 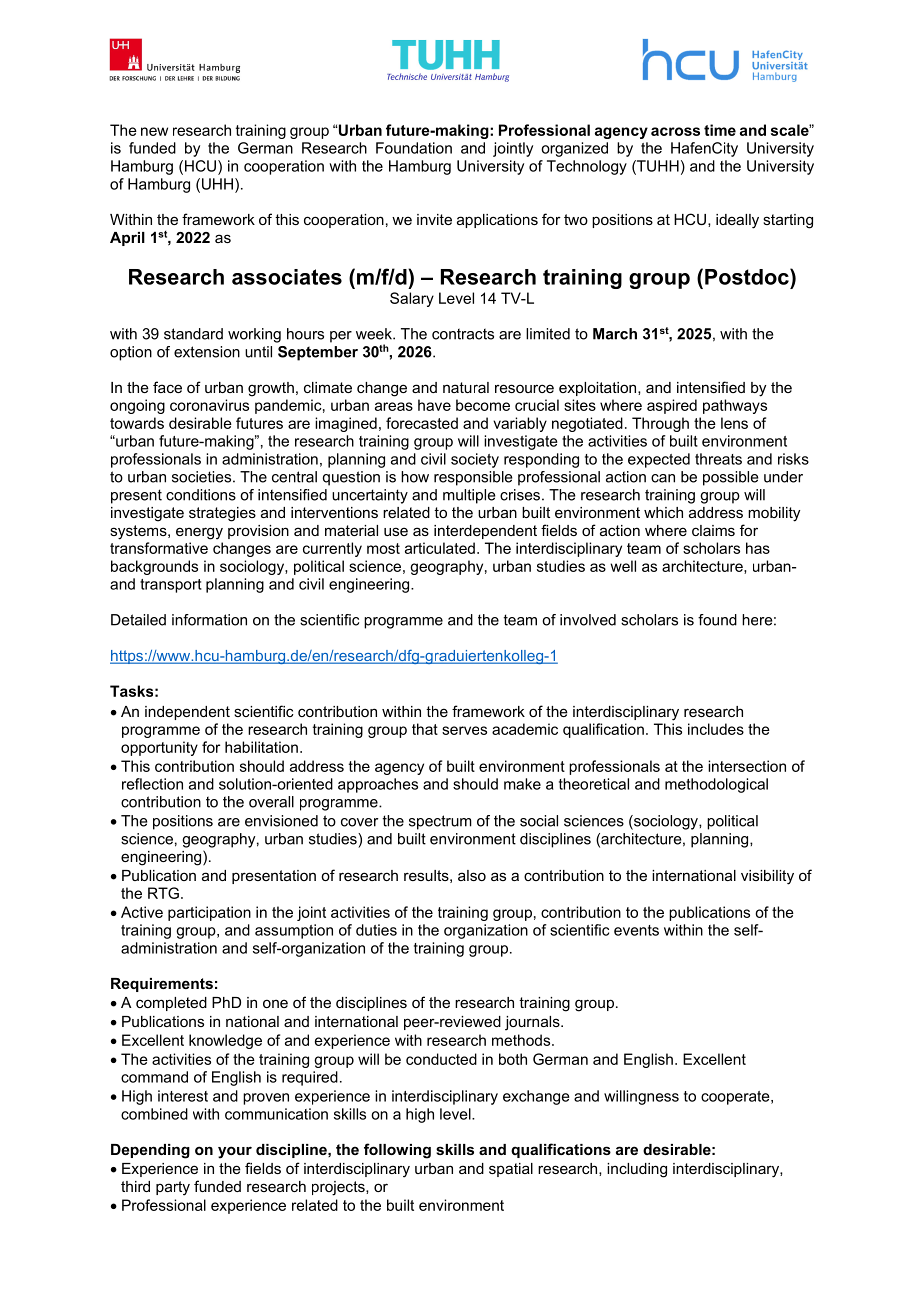 I want to click on new, so click(x=154, y=131).
